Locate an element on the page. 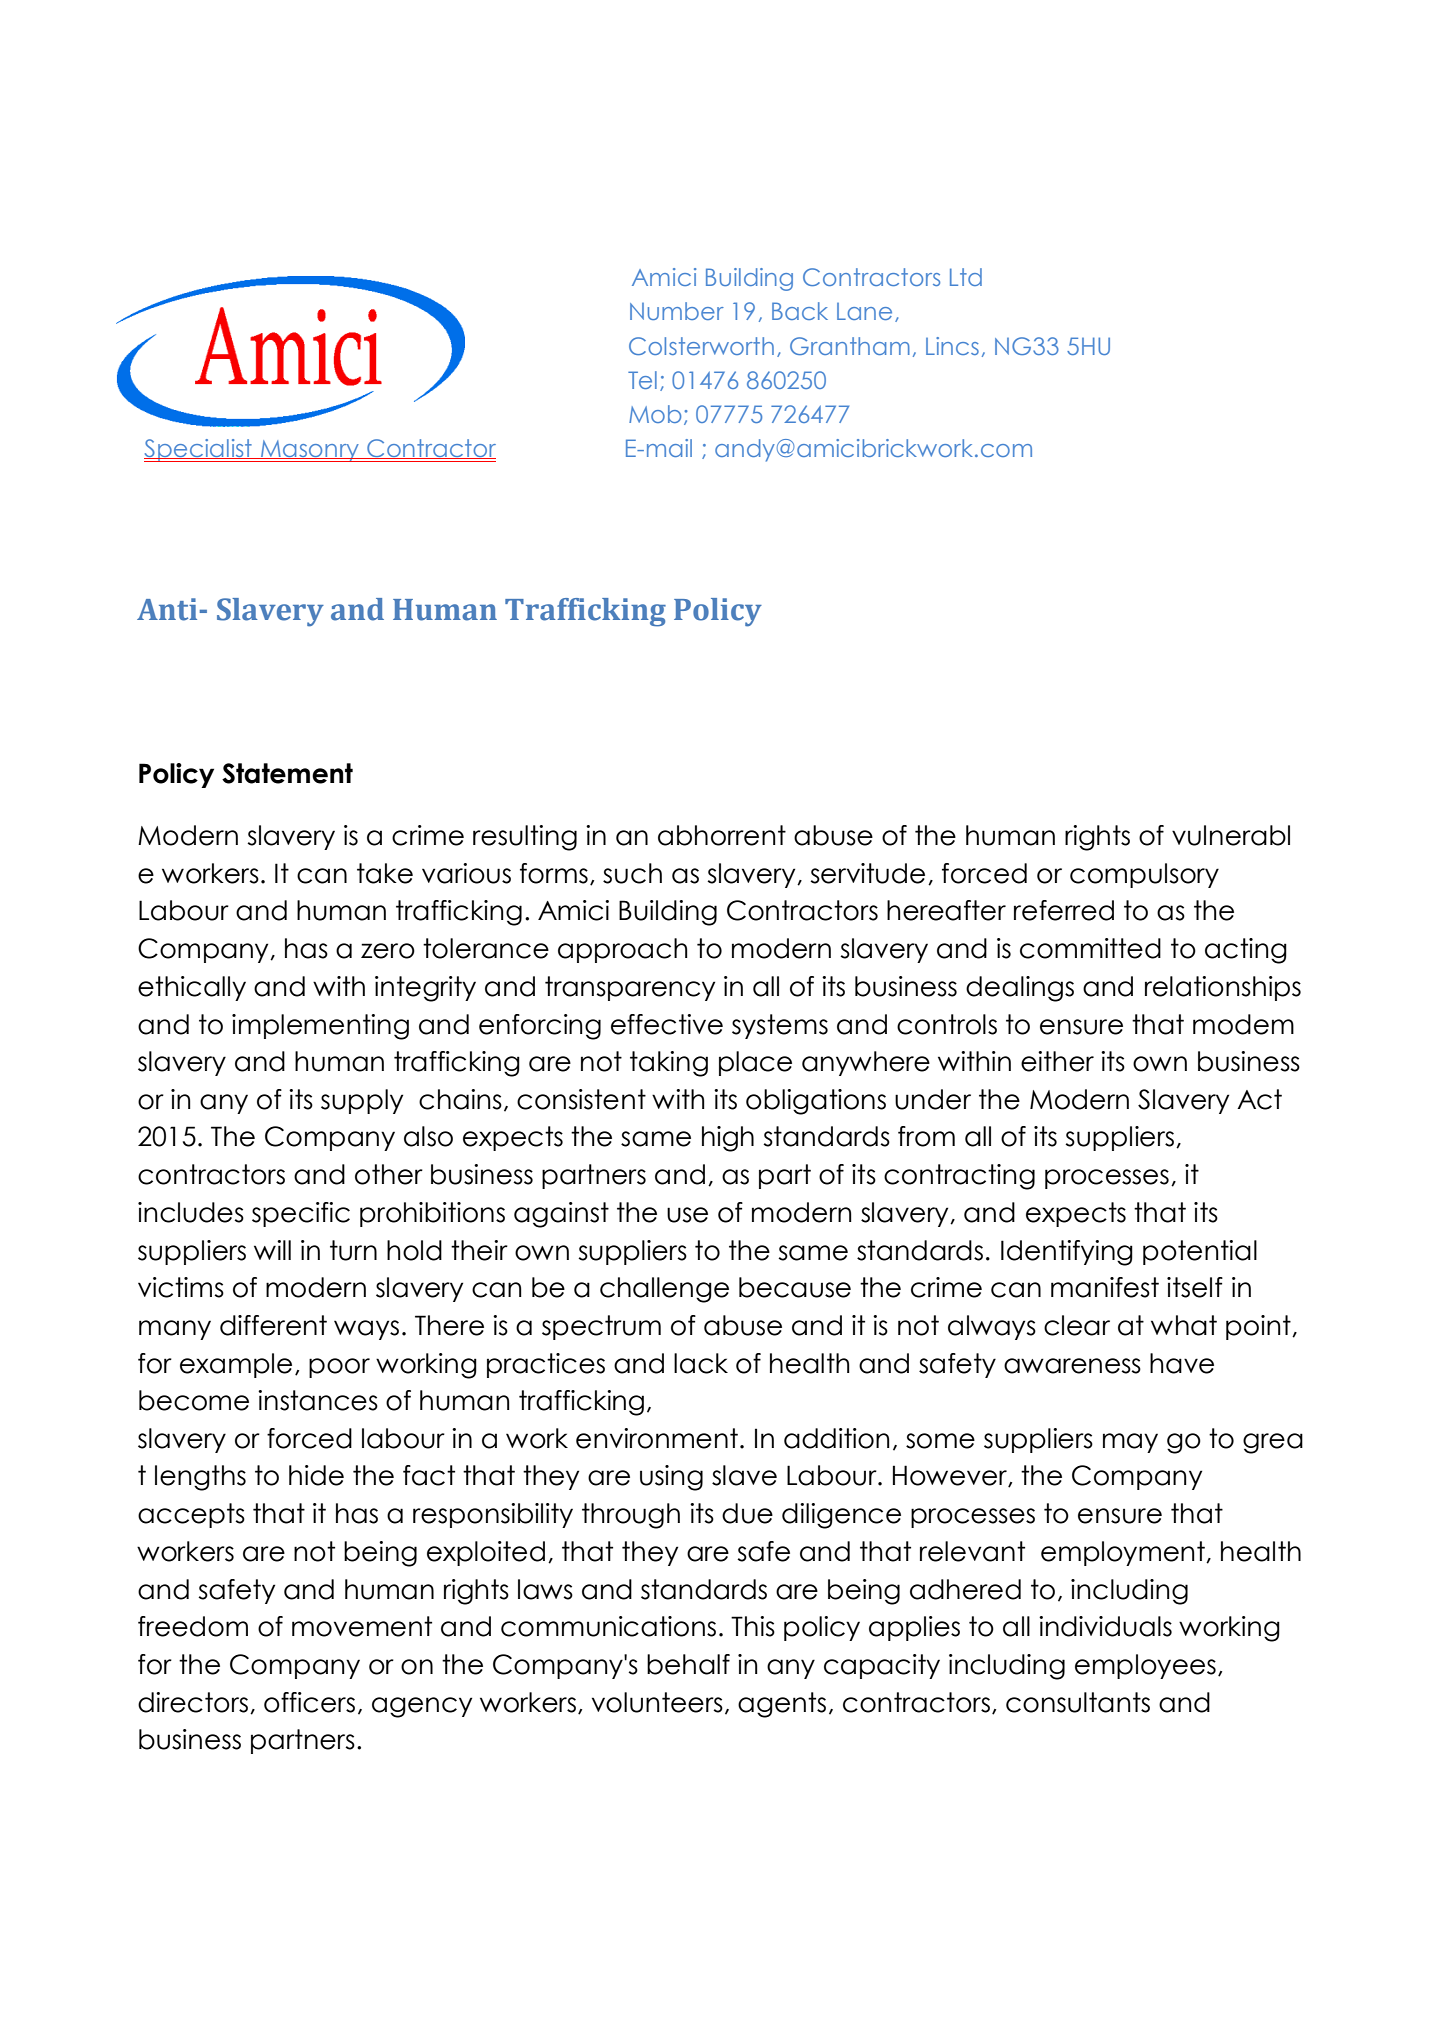 The height and width of the page is (2044, 1446). Masonry is located at coordinates (310, 451).
